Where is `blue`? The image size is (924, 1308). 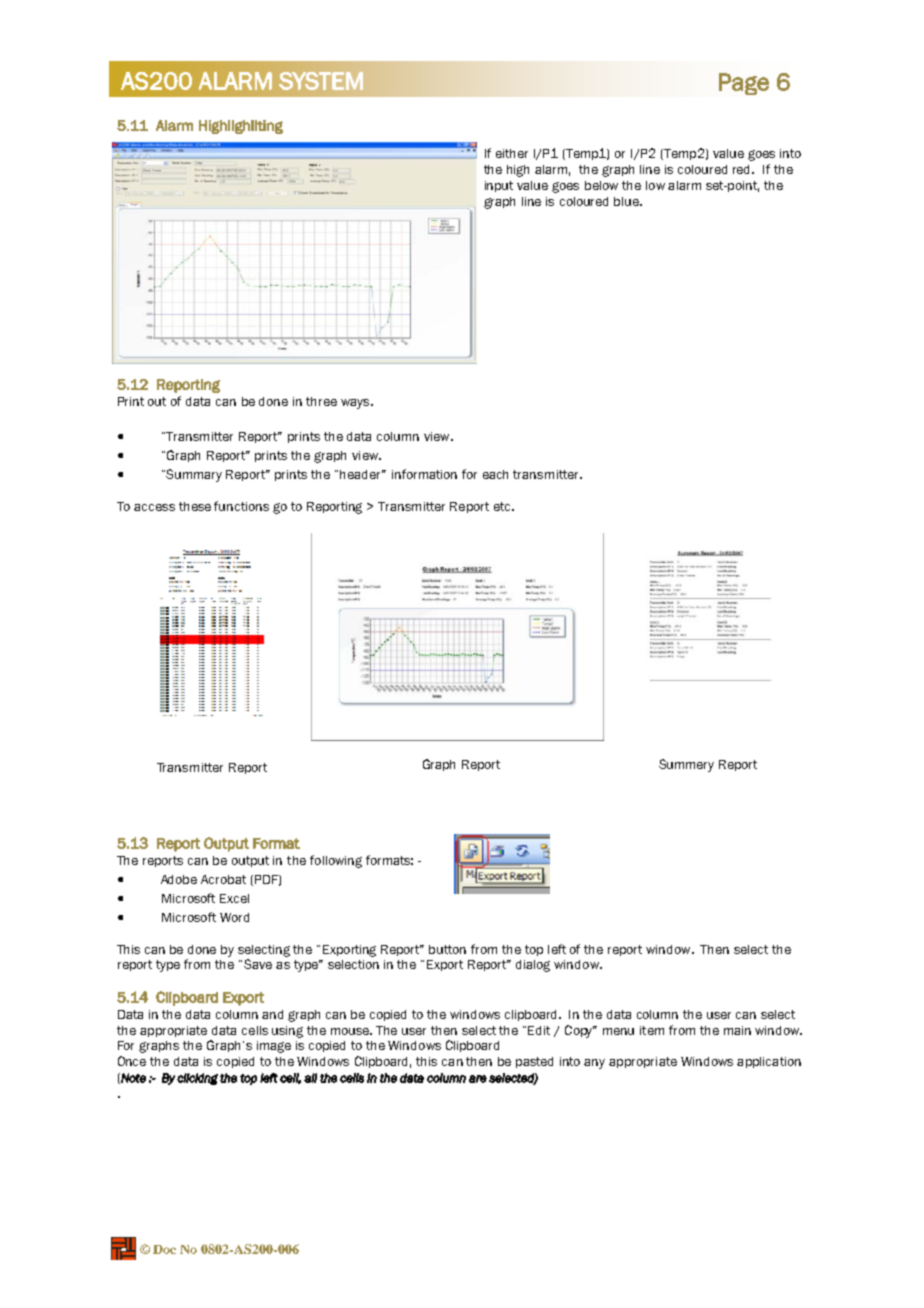 blue is located at coordinates (628, 201).
